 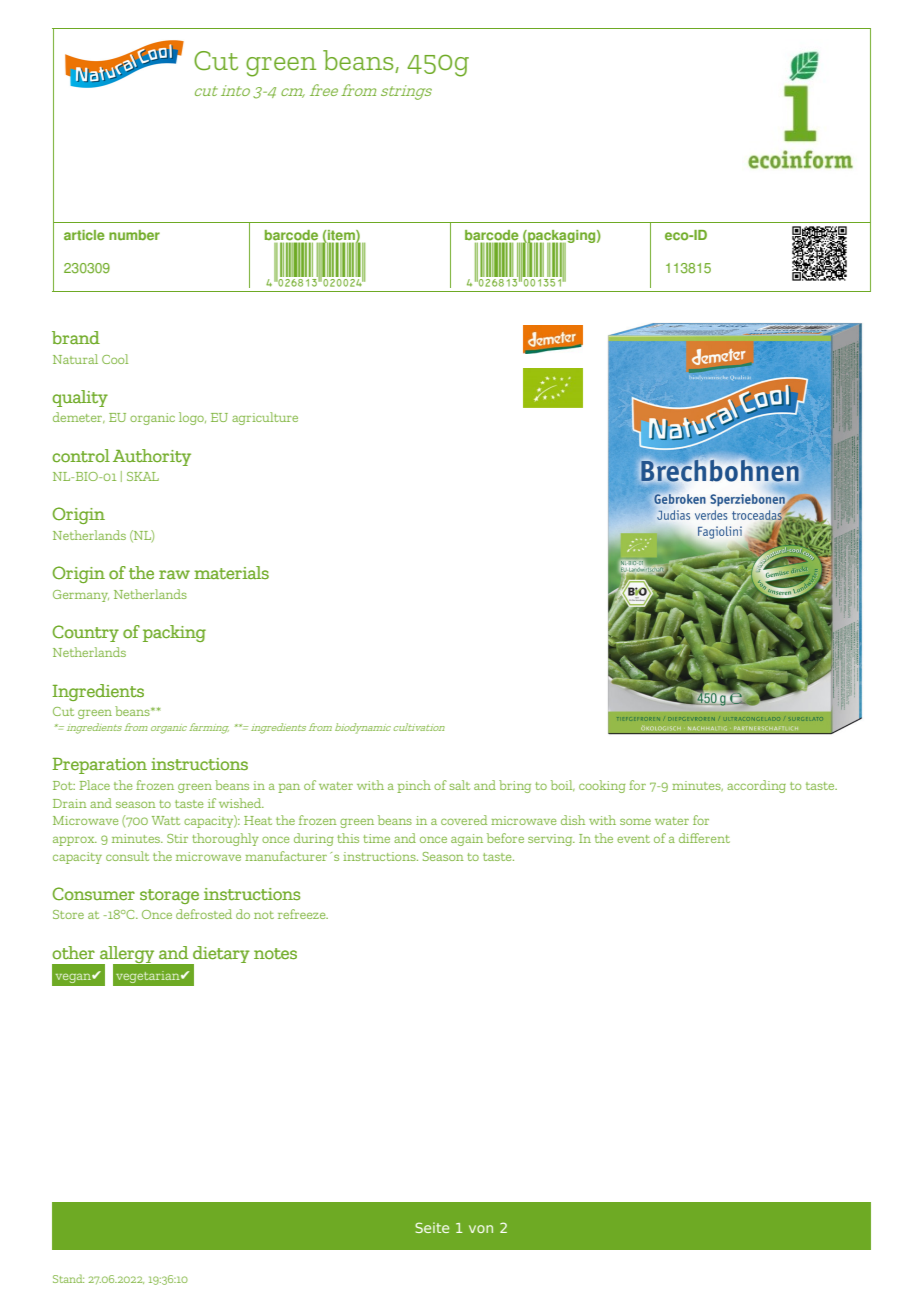 What do you see at coordinates (231, 573) in the image?
I see `materials` at bounding box center [231, 573].
